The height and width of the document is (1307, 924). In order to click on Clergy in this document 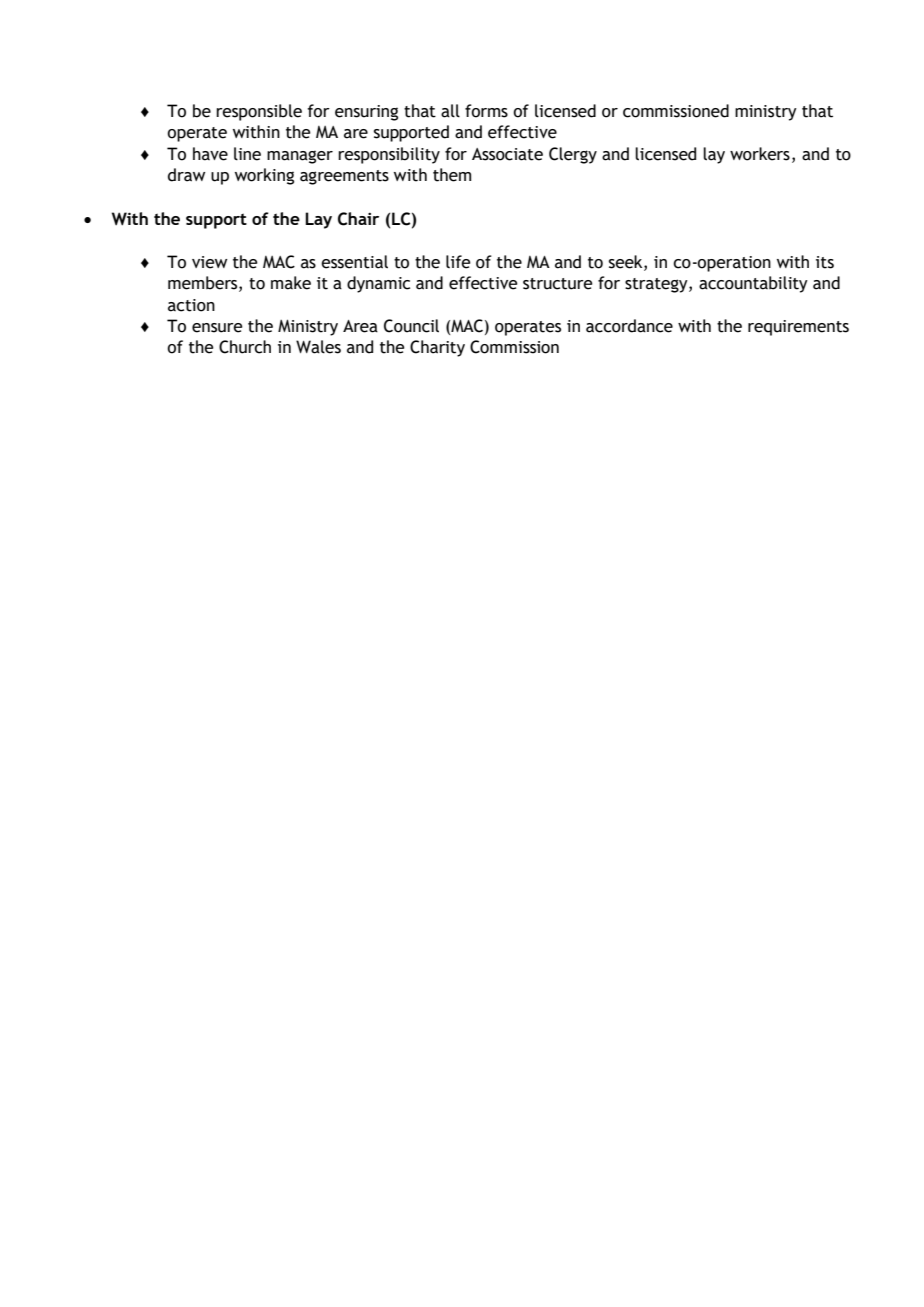, I will do `click(573, 155)`.
